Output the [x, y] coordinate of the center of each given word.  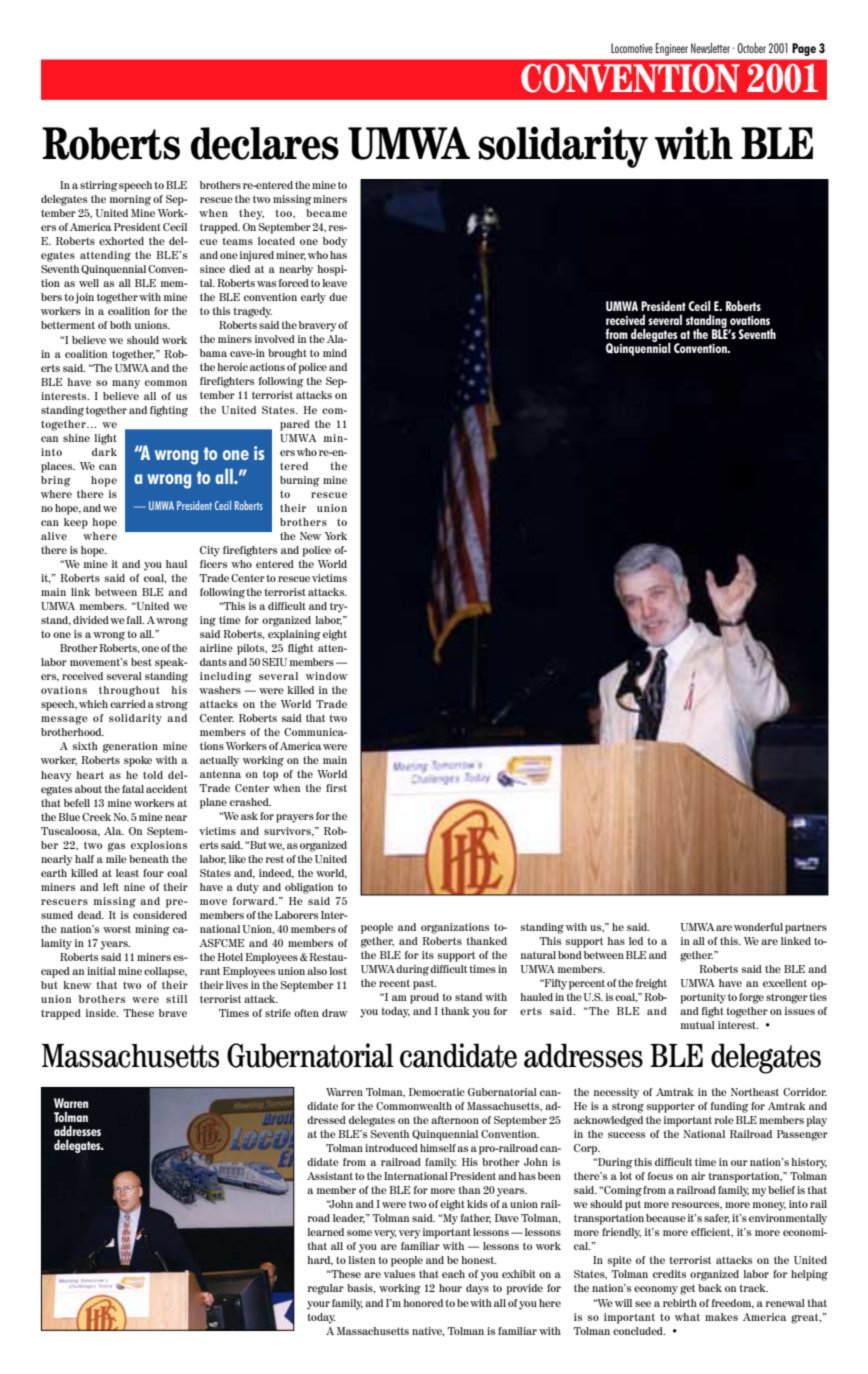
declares [265, 143]
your [318, 1305]
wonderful [758, 927]
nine [134, 887]
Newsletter [710, 48]
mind [335, 353]
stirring [99, 186]
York [336, 536]
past [424, 984]
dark [104, 452]
